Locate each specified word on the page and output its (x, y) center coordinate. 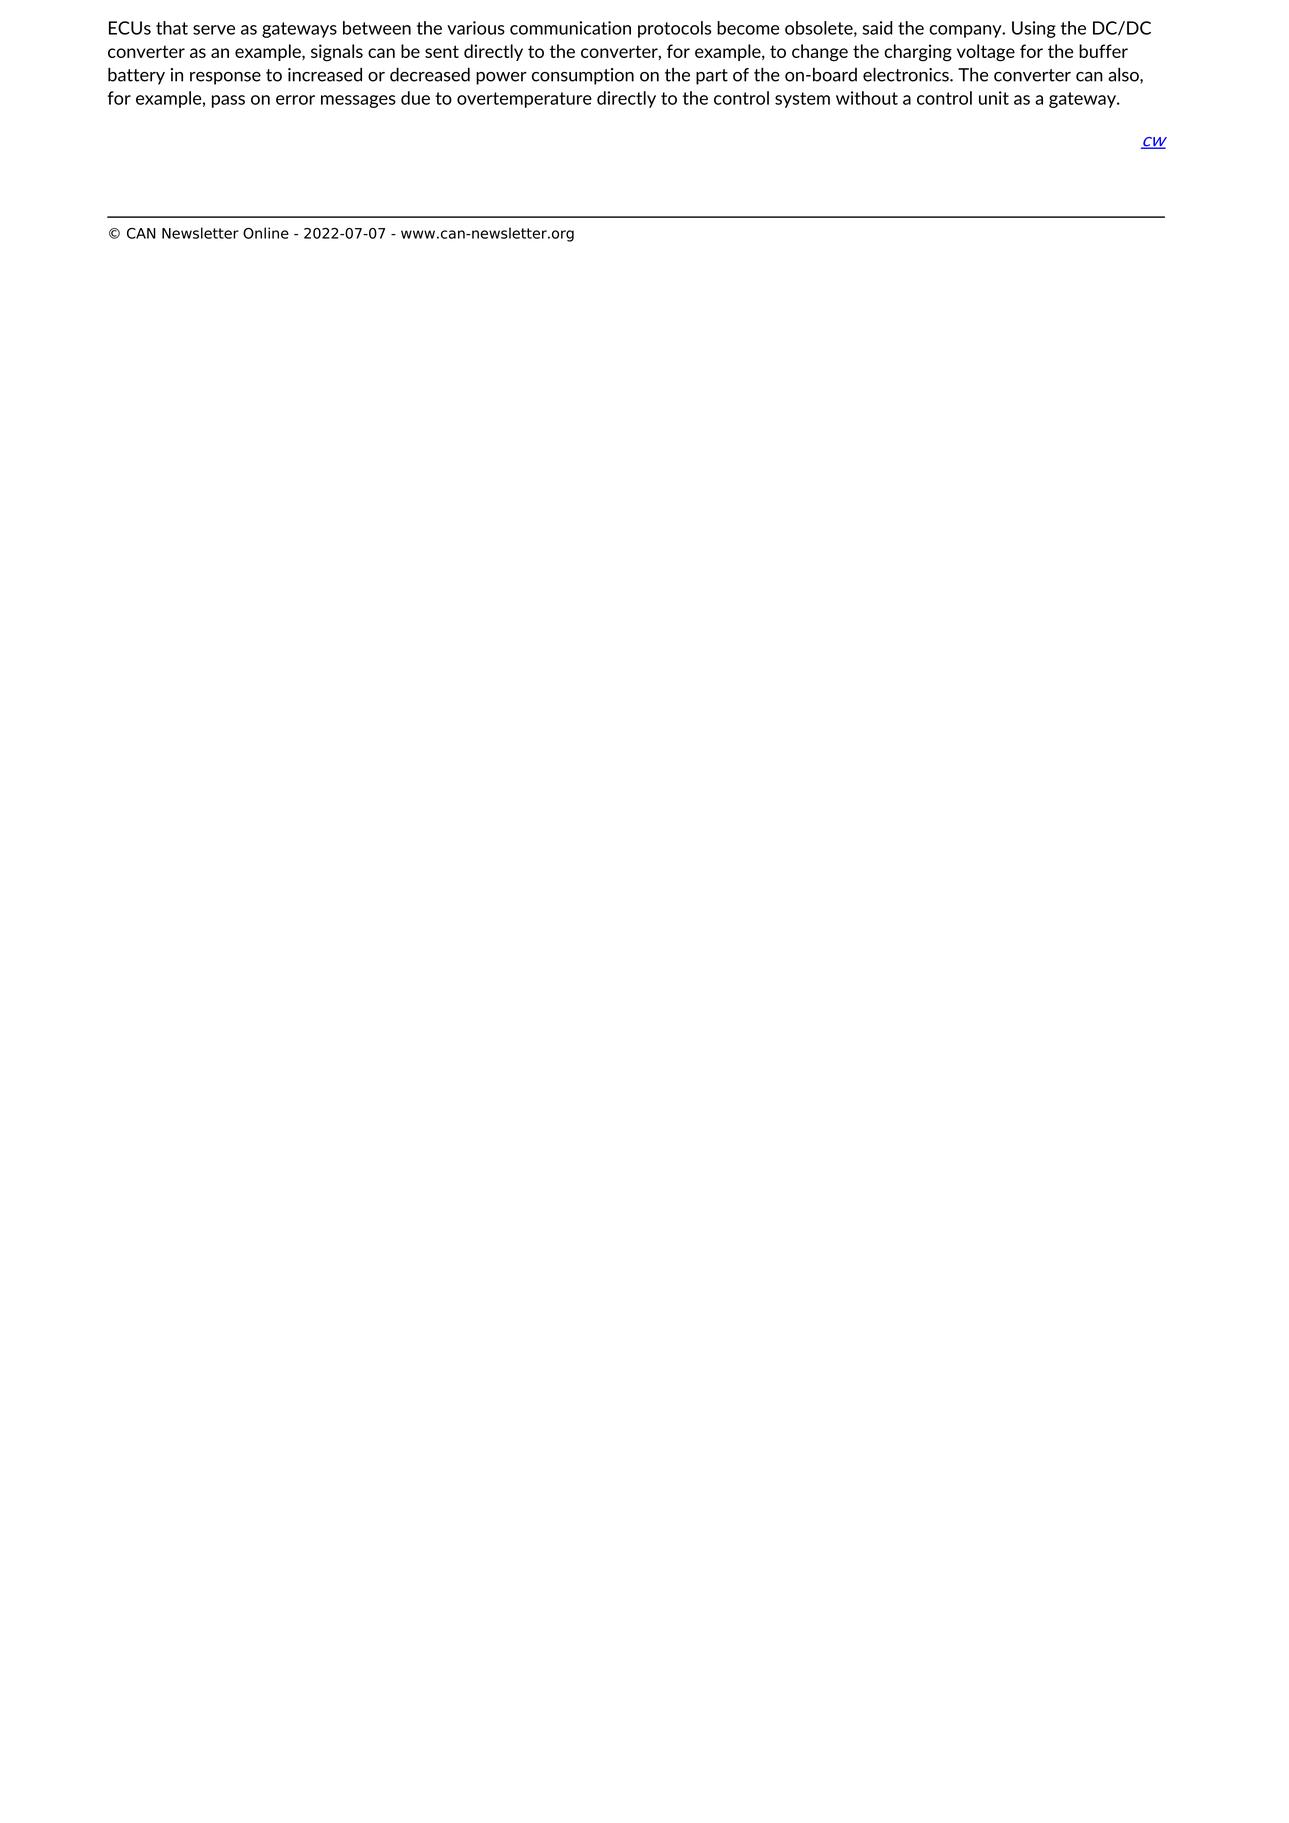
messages (358, 101)
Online (266, 233)
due (415, 98)
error (295, 100)
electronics (907, 74)
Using (1034, 29)
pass (228, 101)
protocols (674, 29)
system (802, 100)
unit (994, 98)
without (867, 98)
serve (214, 30)
